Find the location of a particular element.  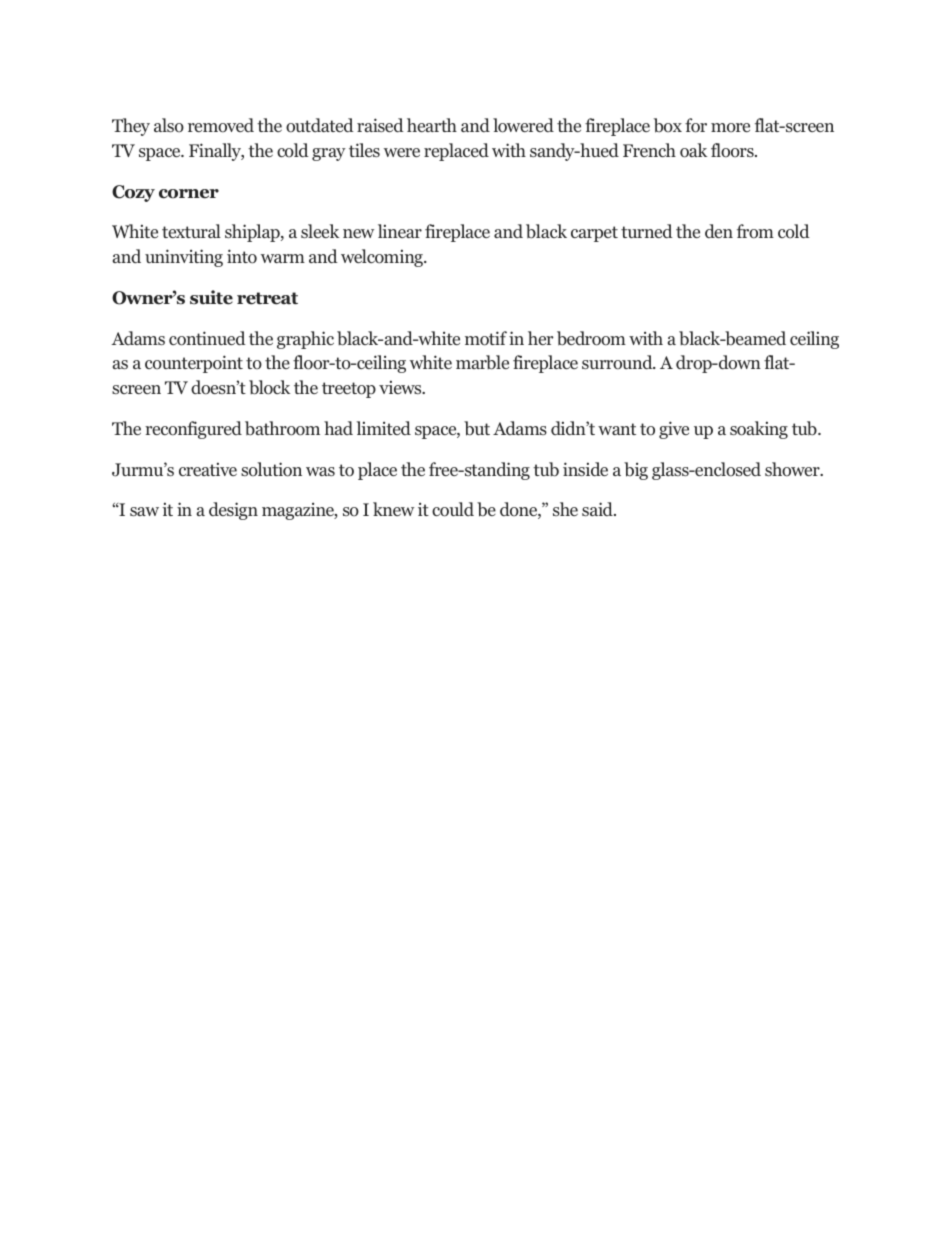

from is located at coordinates (755, 231).
